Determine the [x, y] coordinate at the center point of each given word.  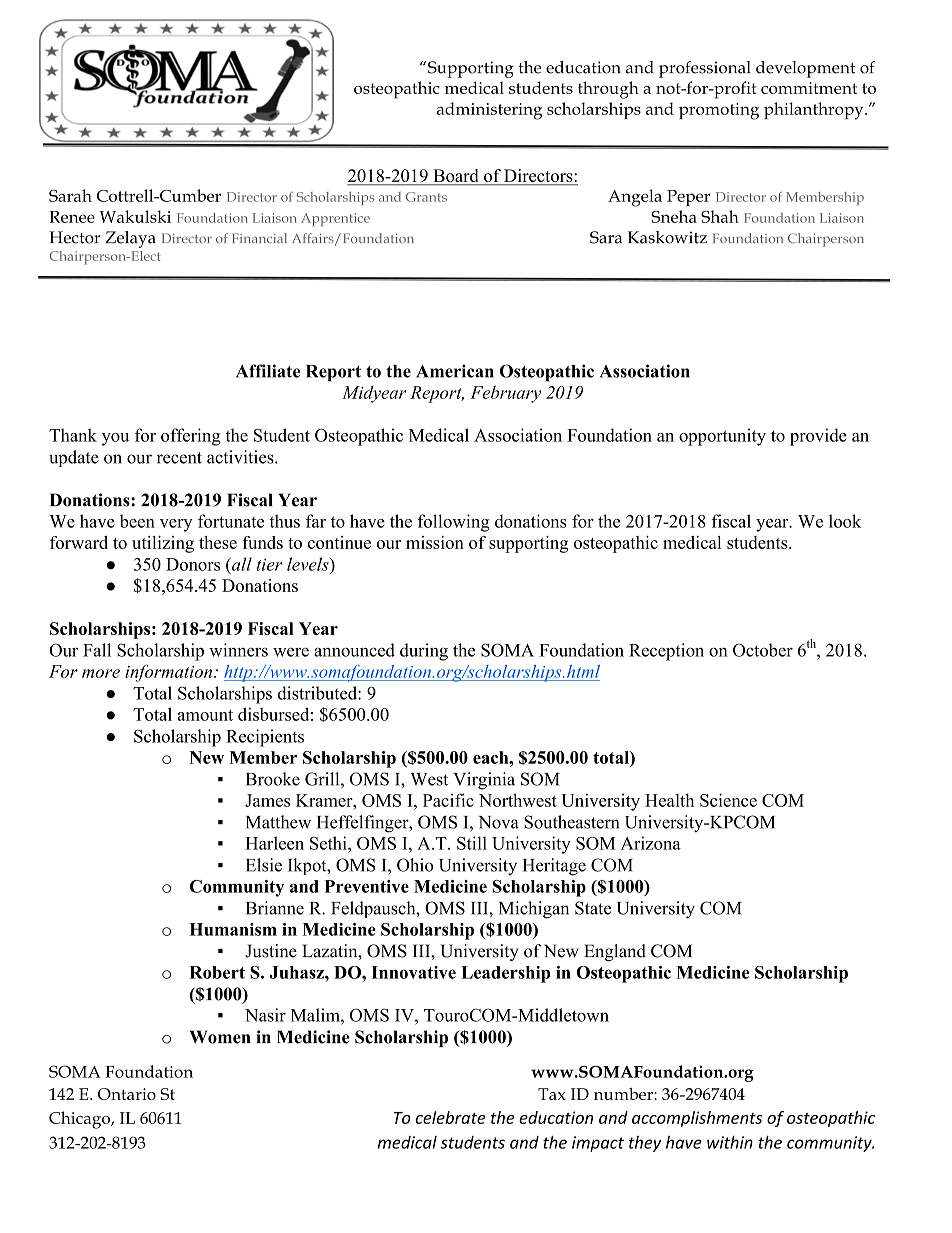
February [505, 394]
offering [191, 437]
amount [205, 715]
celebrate [451, 1117]
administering [489, 111]
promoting [719, 111]
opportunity [722, 437]
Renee [72, 217]
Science [728, 800]
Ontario [127, 1094]
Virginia [484, 781]
